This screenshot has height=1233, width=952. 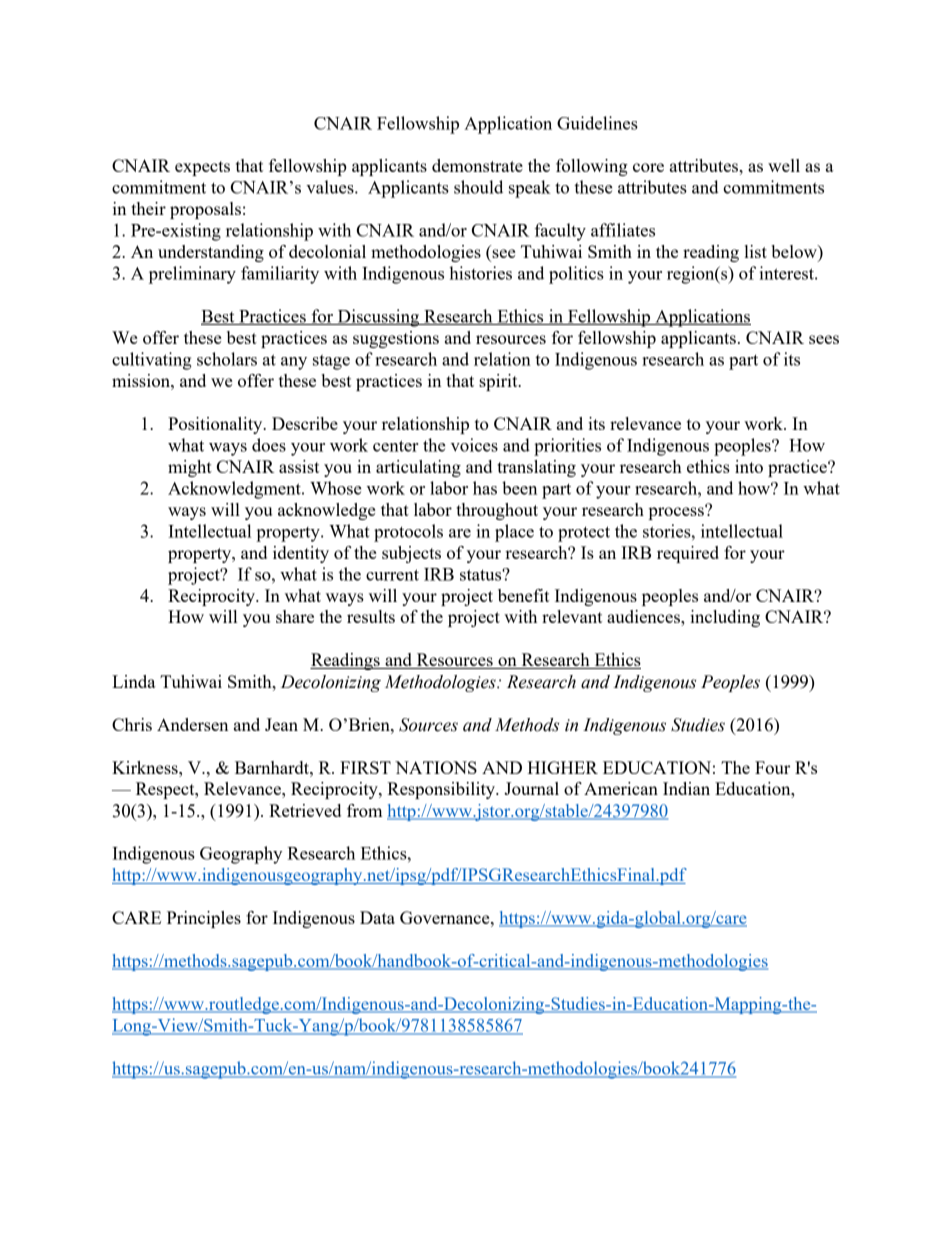 What do you see at coordinates (477, 165) in the screenshot?
I see `demonstrate` at bounding box center [477, 165].
